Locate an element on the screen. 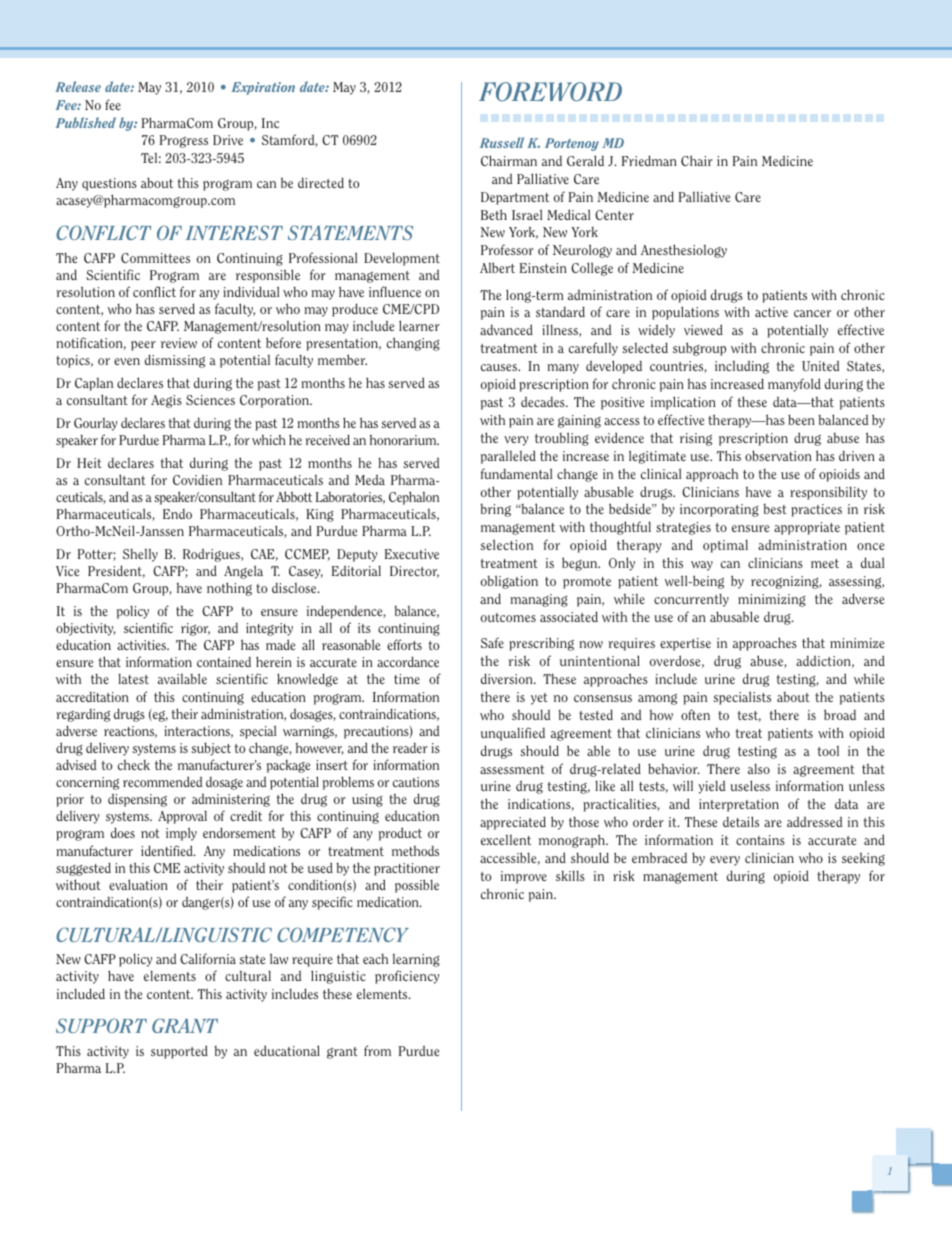  advanced is located at coordinates (506, 329).
